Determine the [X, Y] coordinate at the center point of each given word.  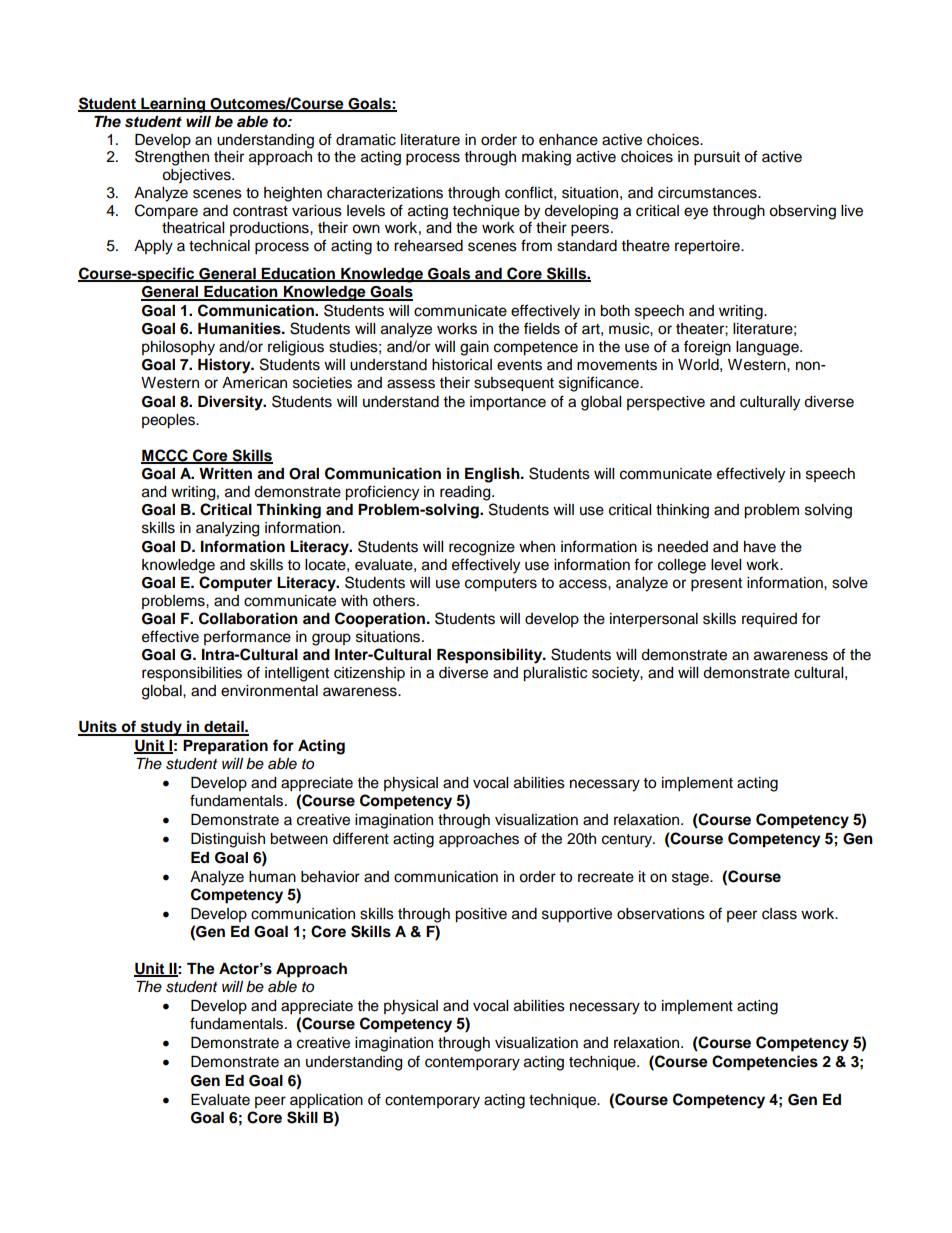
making [546, 158]
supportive [577, 915]
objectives [197, 176]
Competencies [765, 1063]
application [326, 1101]
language [768, 348]
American [254, 383]
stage [691, 879]
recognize [482, 548]
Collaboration [248, 618]
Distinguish [228, 840]
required [769, 620]
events [519, 365]
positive [481, 915]
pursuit [717, 158]
